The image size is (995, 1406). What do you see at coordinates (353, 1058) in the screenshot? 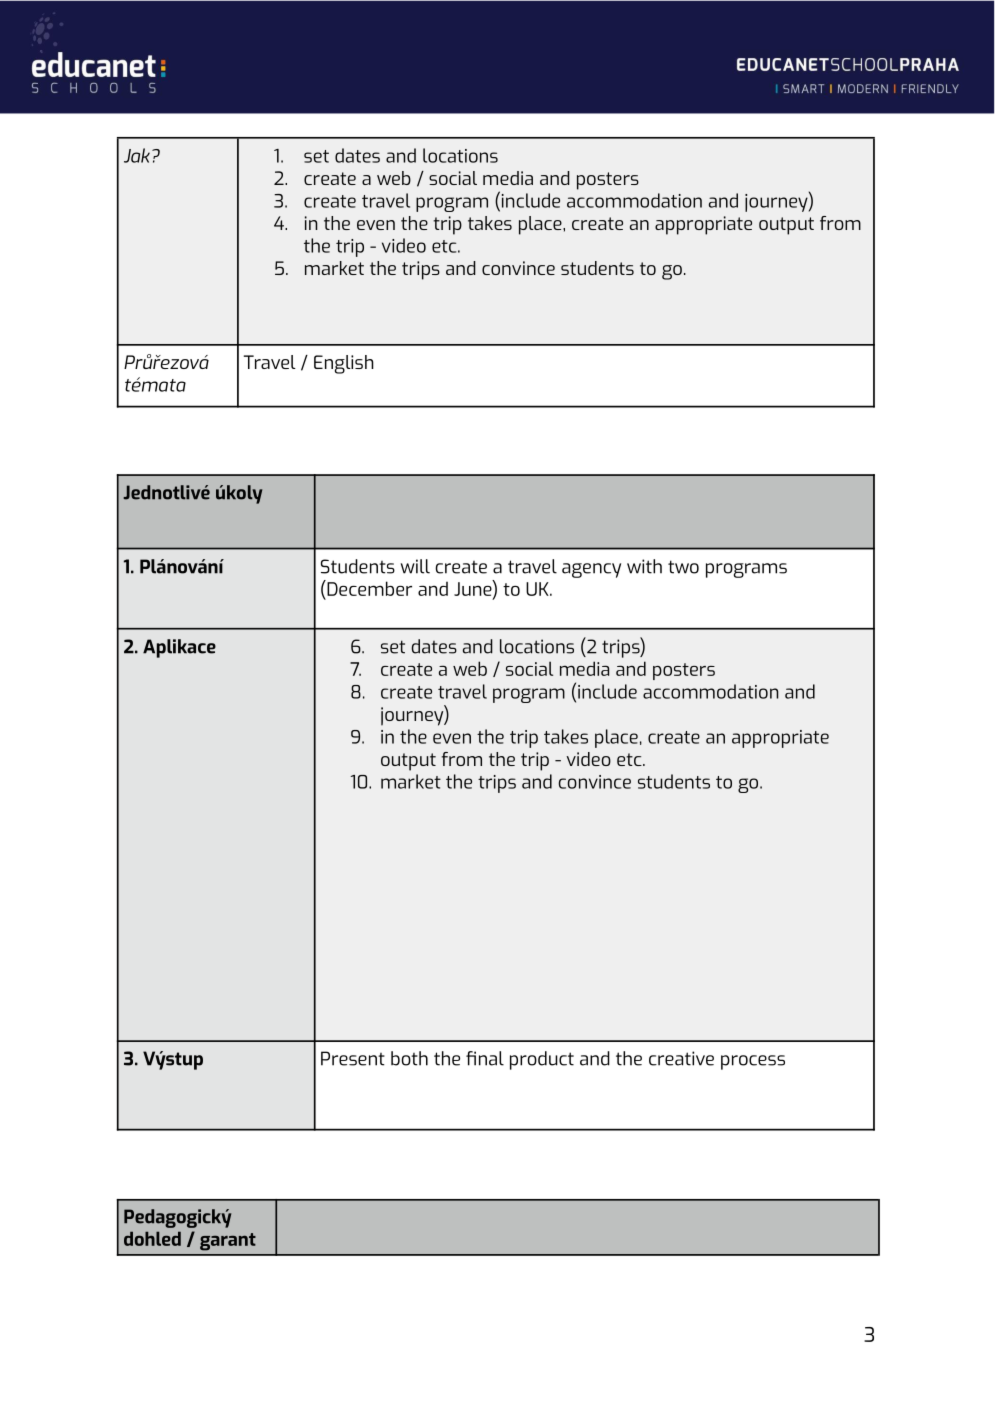
I see `Present` at bounding box center [353, 1058].
